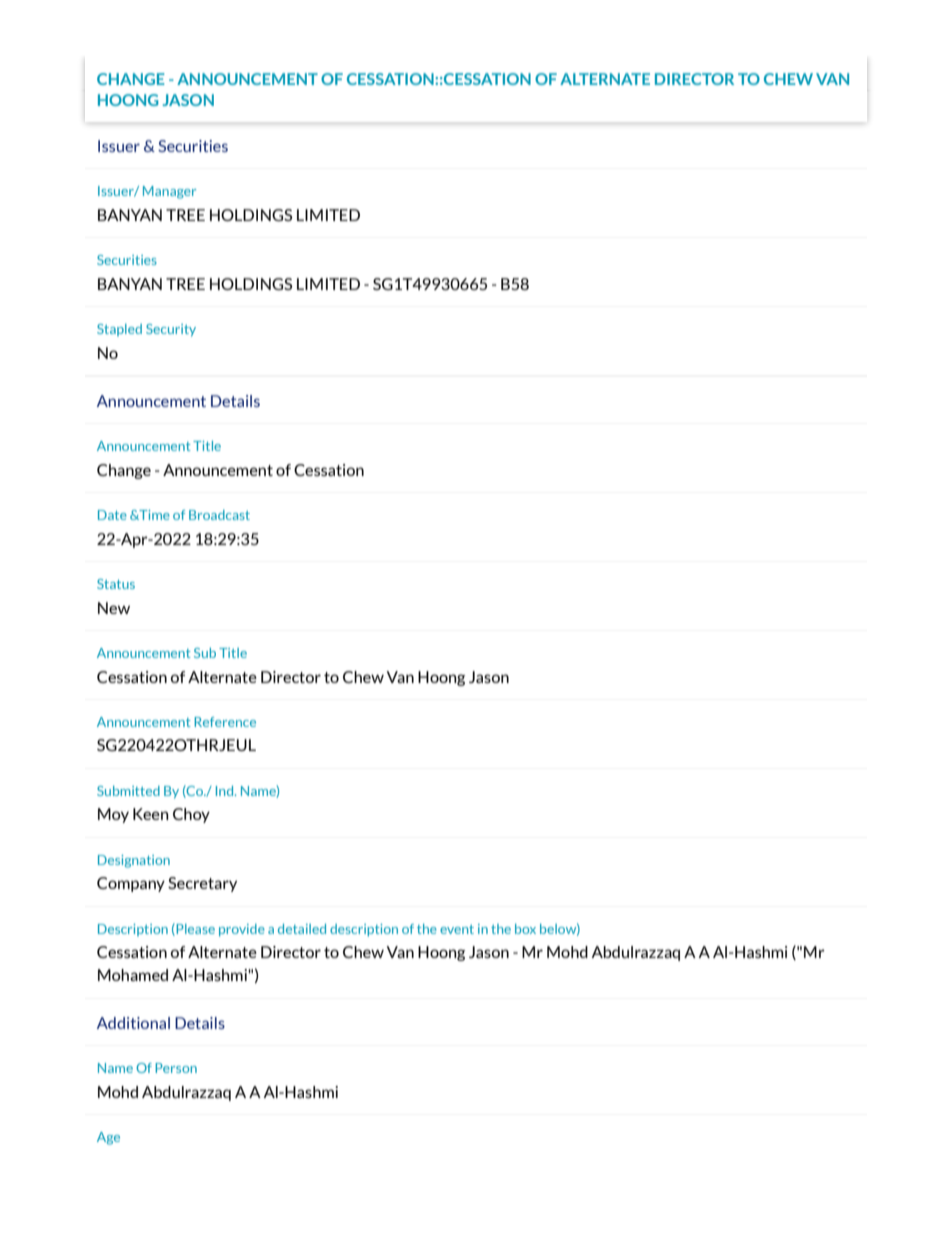 The height and width of the document is (1233, 952). Describe the element at coordinates (302, 929) in the document. I see `detailed` at that location.
